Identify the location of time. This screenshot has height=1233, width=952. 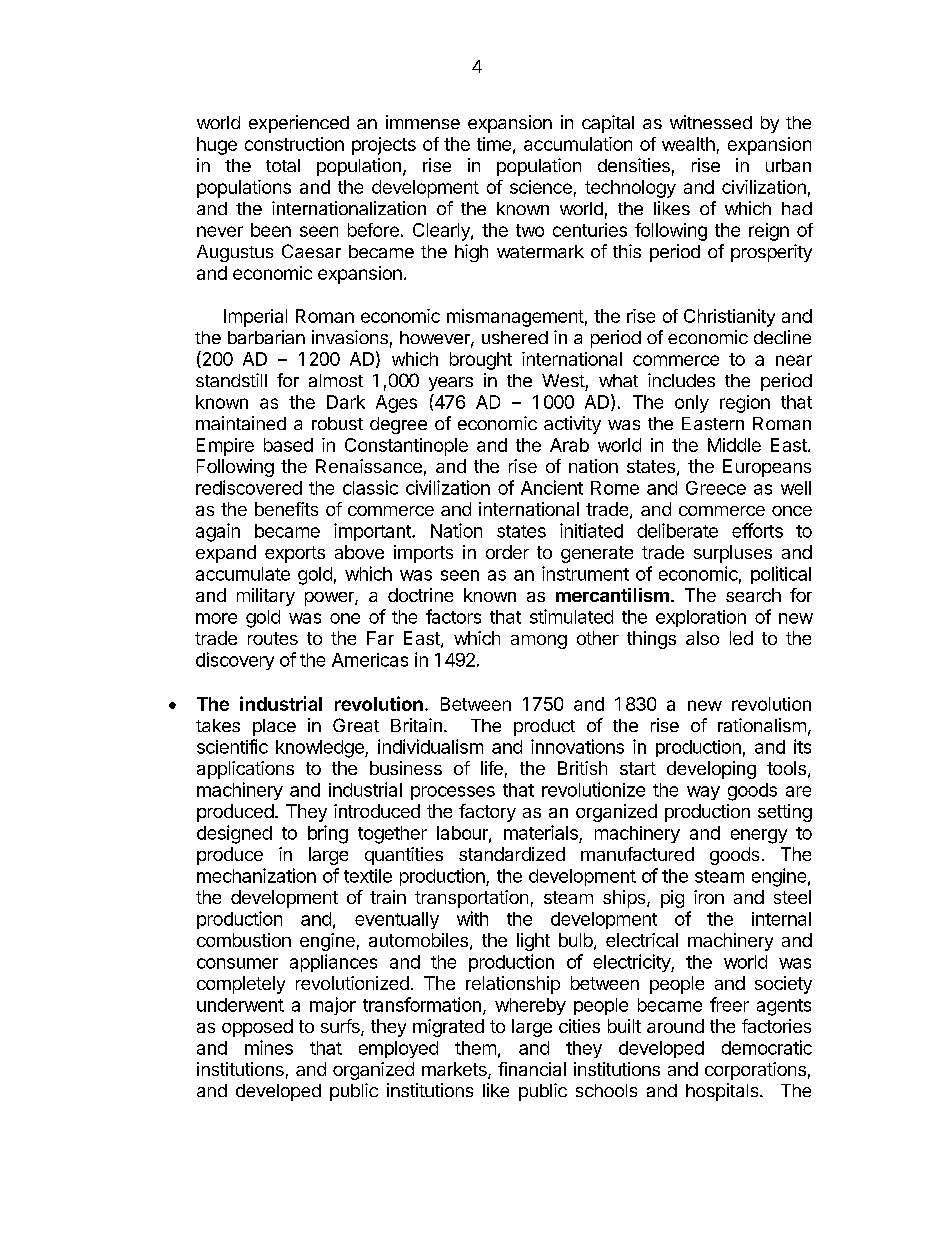
(494, 144).
